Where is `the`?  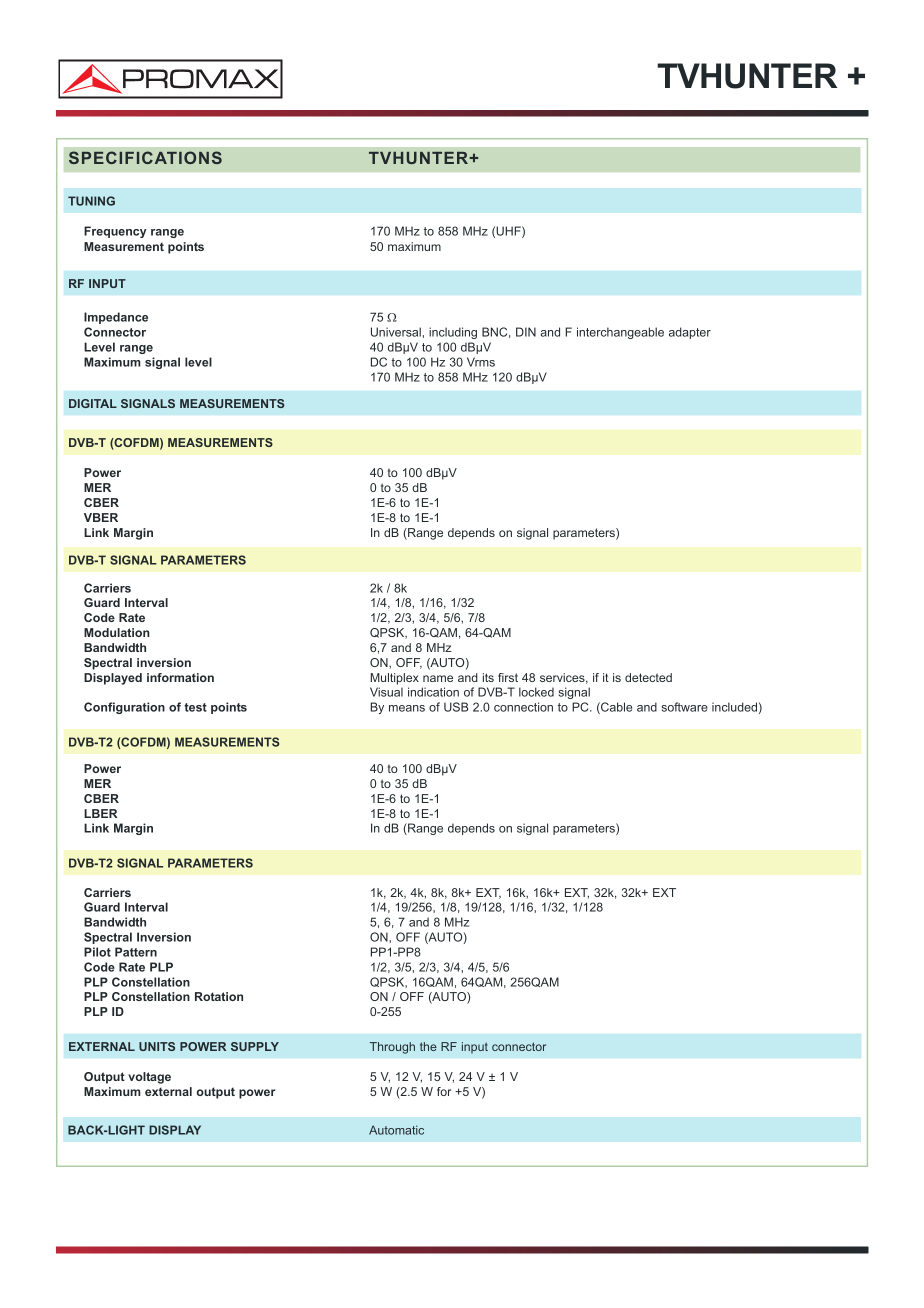
the is located at coordinates (428, 1046).
